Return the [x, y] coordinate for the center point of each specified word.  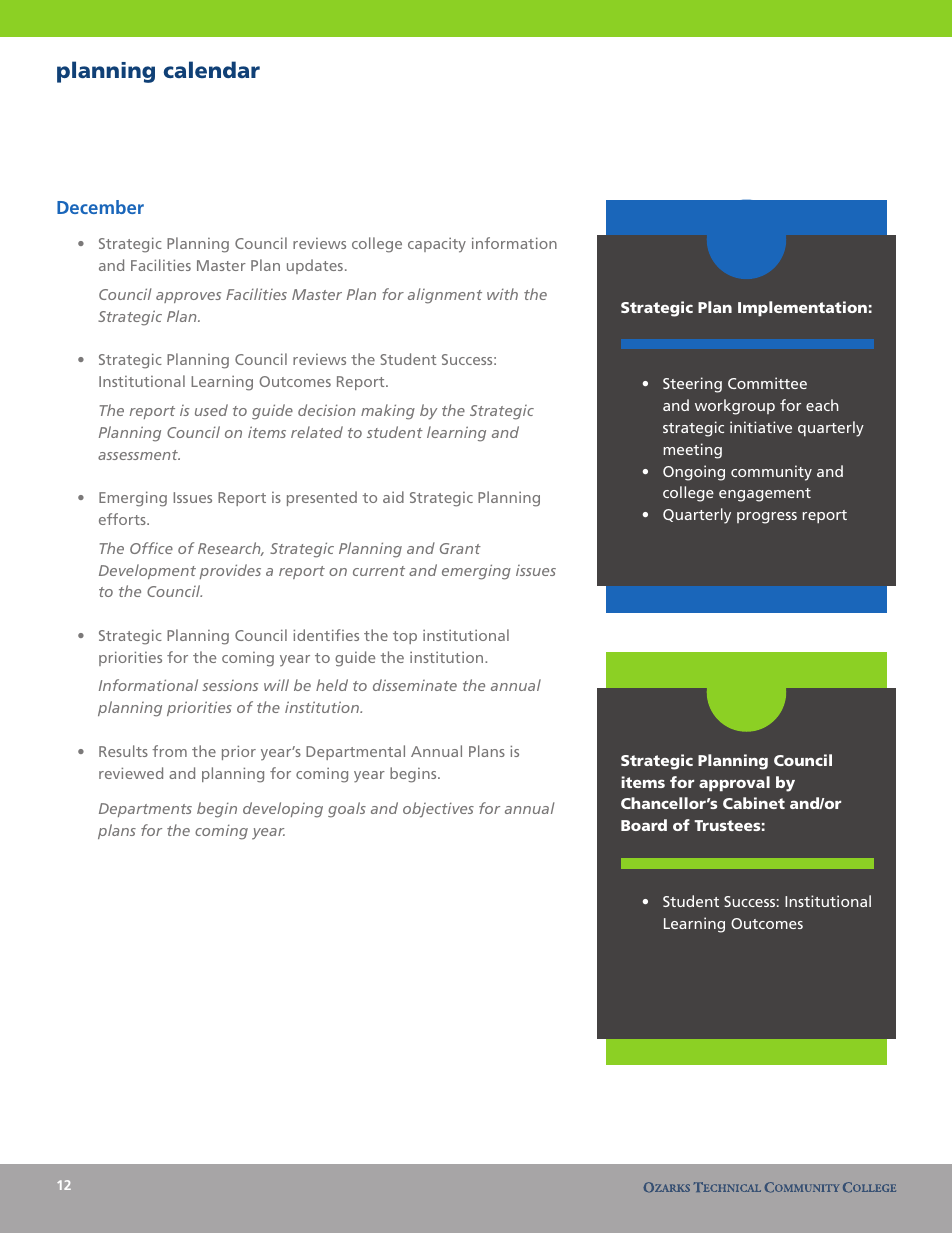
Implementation [802, 309]
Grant [460, 548]
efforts [123, 519]
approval [734, 784]
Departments [145, 810]
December [100, 207]
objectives [438, 810]
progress [767, 518]
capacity [437, 245]
